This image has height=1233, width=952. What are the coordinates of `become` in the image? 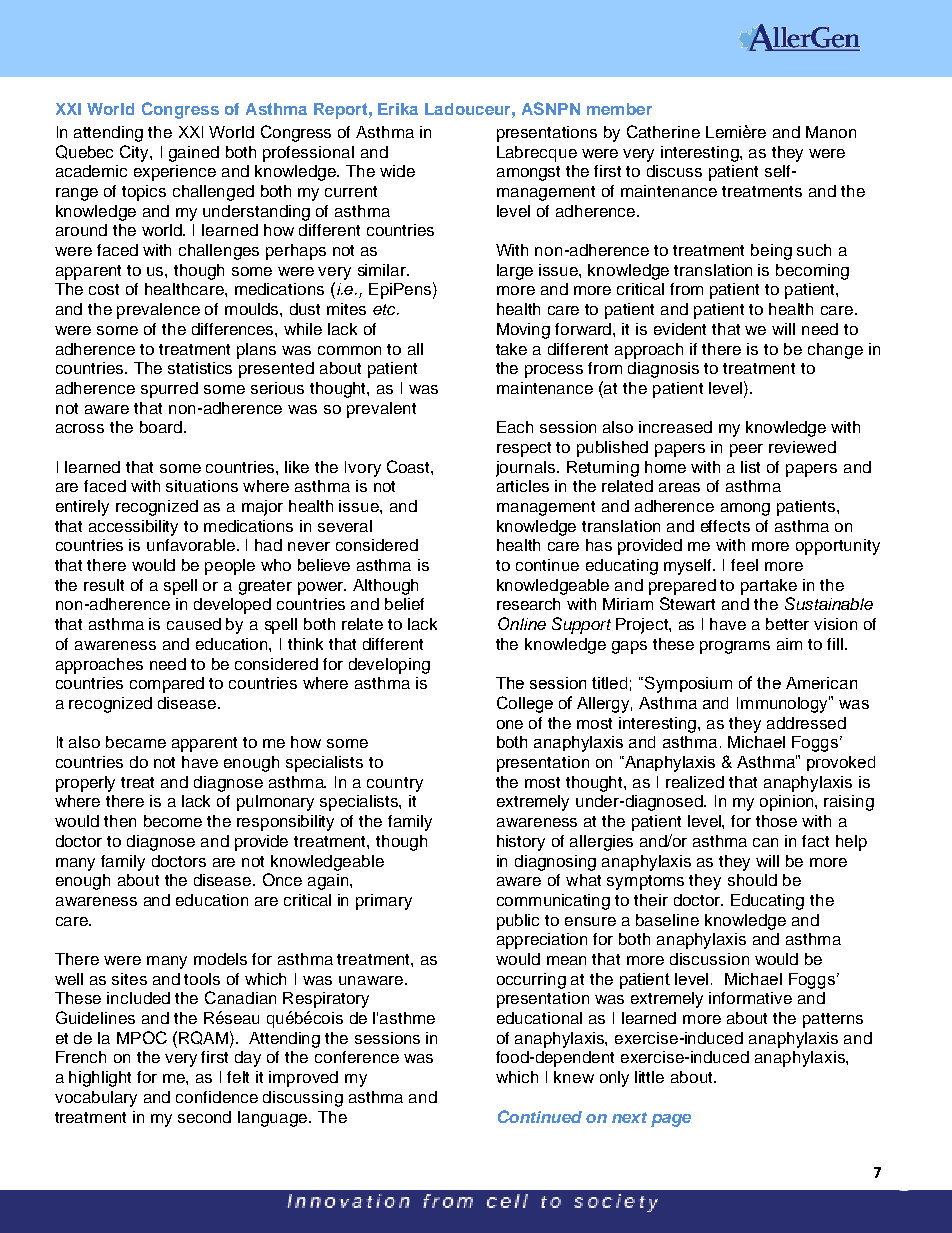 It's located at (173, 821).
